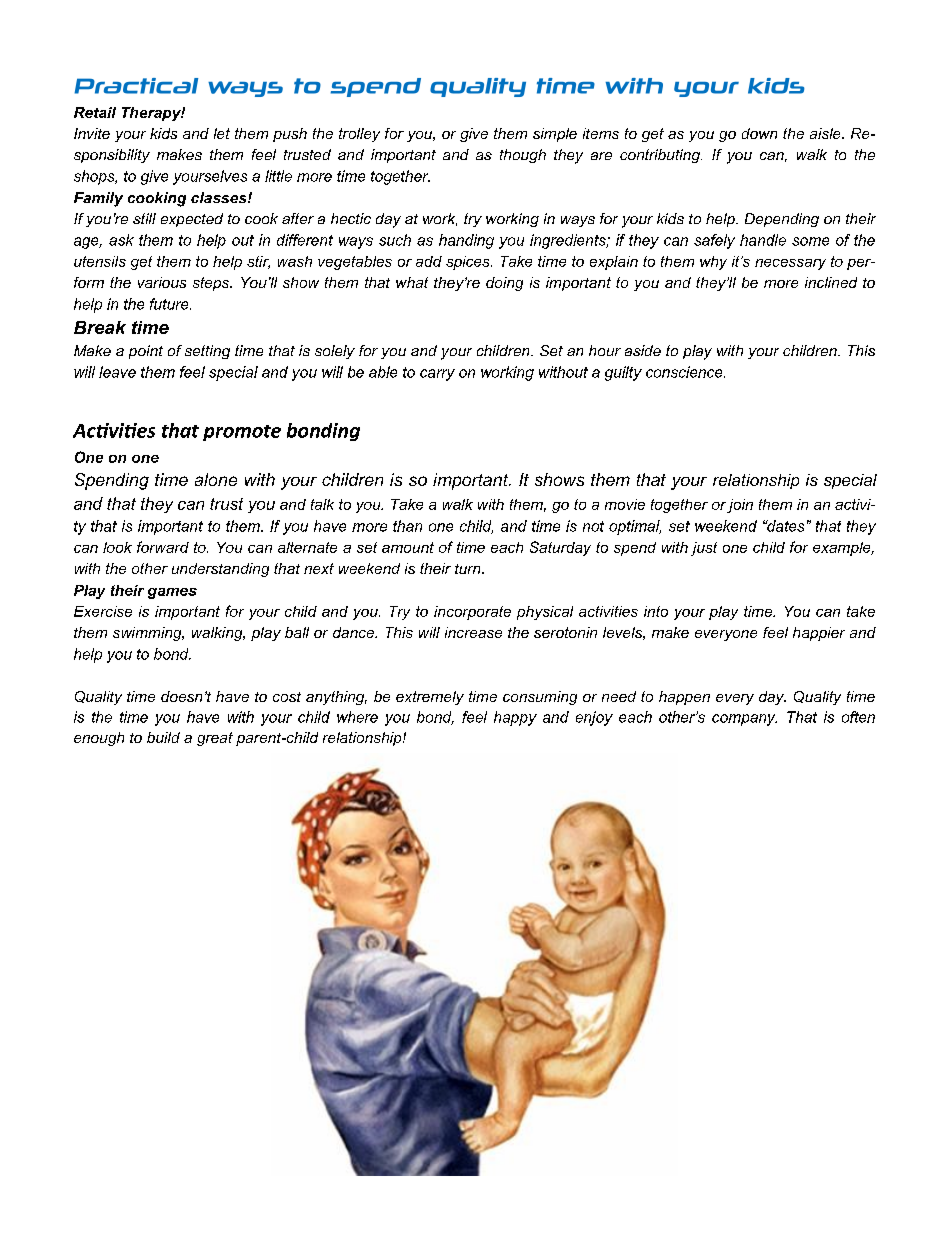 This screenshot has height=1233, width=952. Describe the element at coordinates (523, 156) in the screenshot. I see `though` at that location.
